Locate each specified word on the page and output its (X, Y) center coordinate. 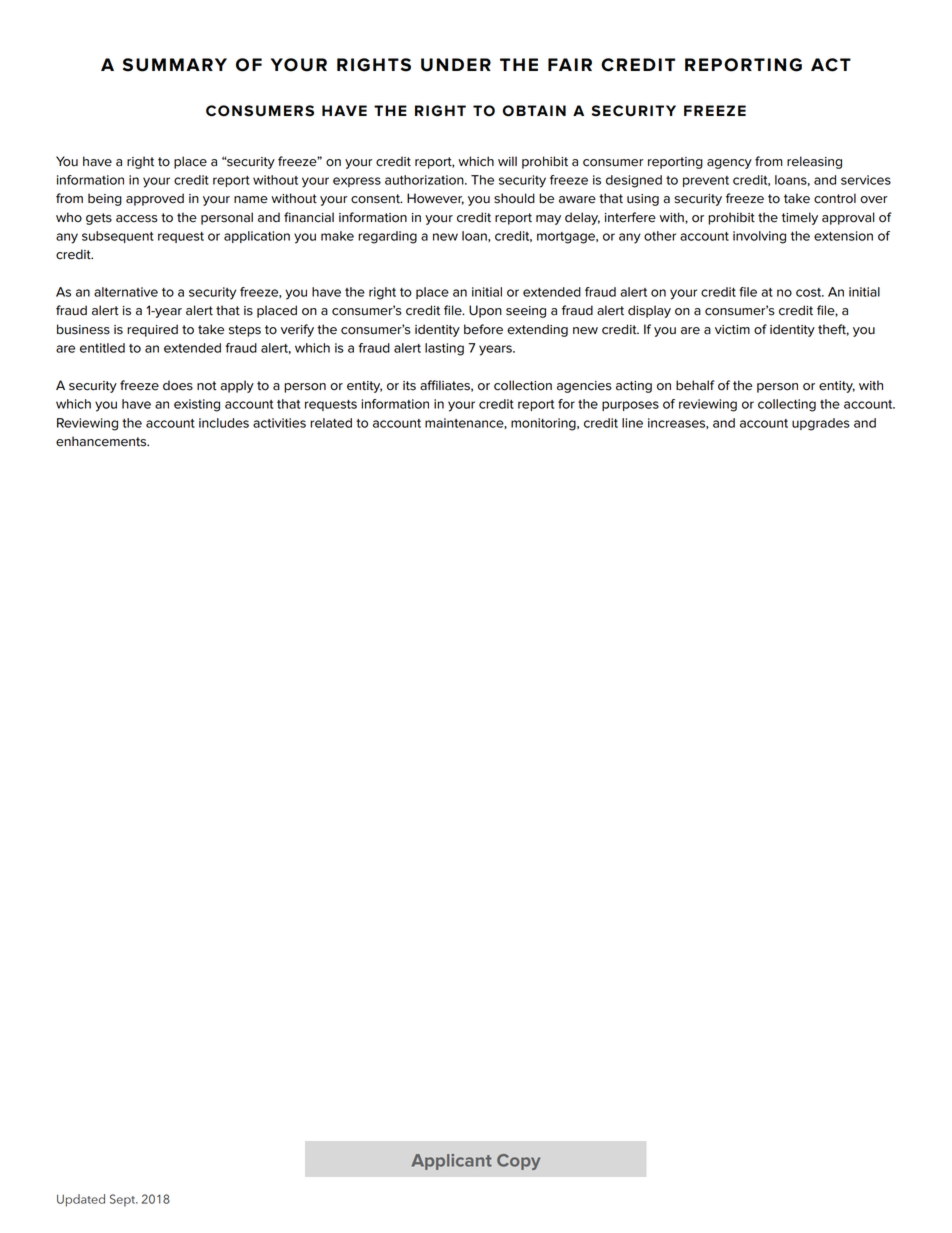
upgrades (821, 424)
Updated (81, 1200)
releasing (814, 162)
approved (155, 199)
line (632, 423)
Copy (518, 1162)
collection (523, 385)
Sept (124, 1200)
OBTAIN (534, 111)
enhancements (102, 441)
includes (224, 423)
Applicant (451, 1162)
